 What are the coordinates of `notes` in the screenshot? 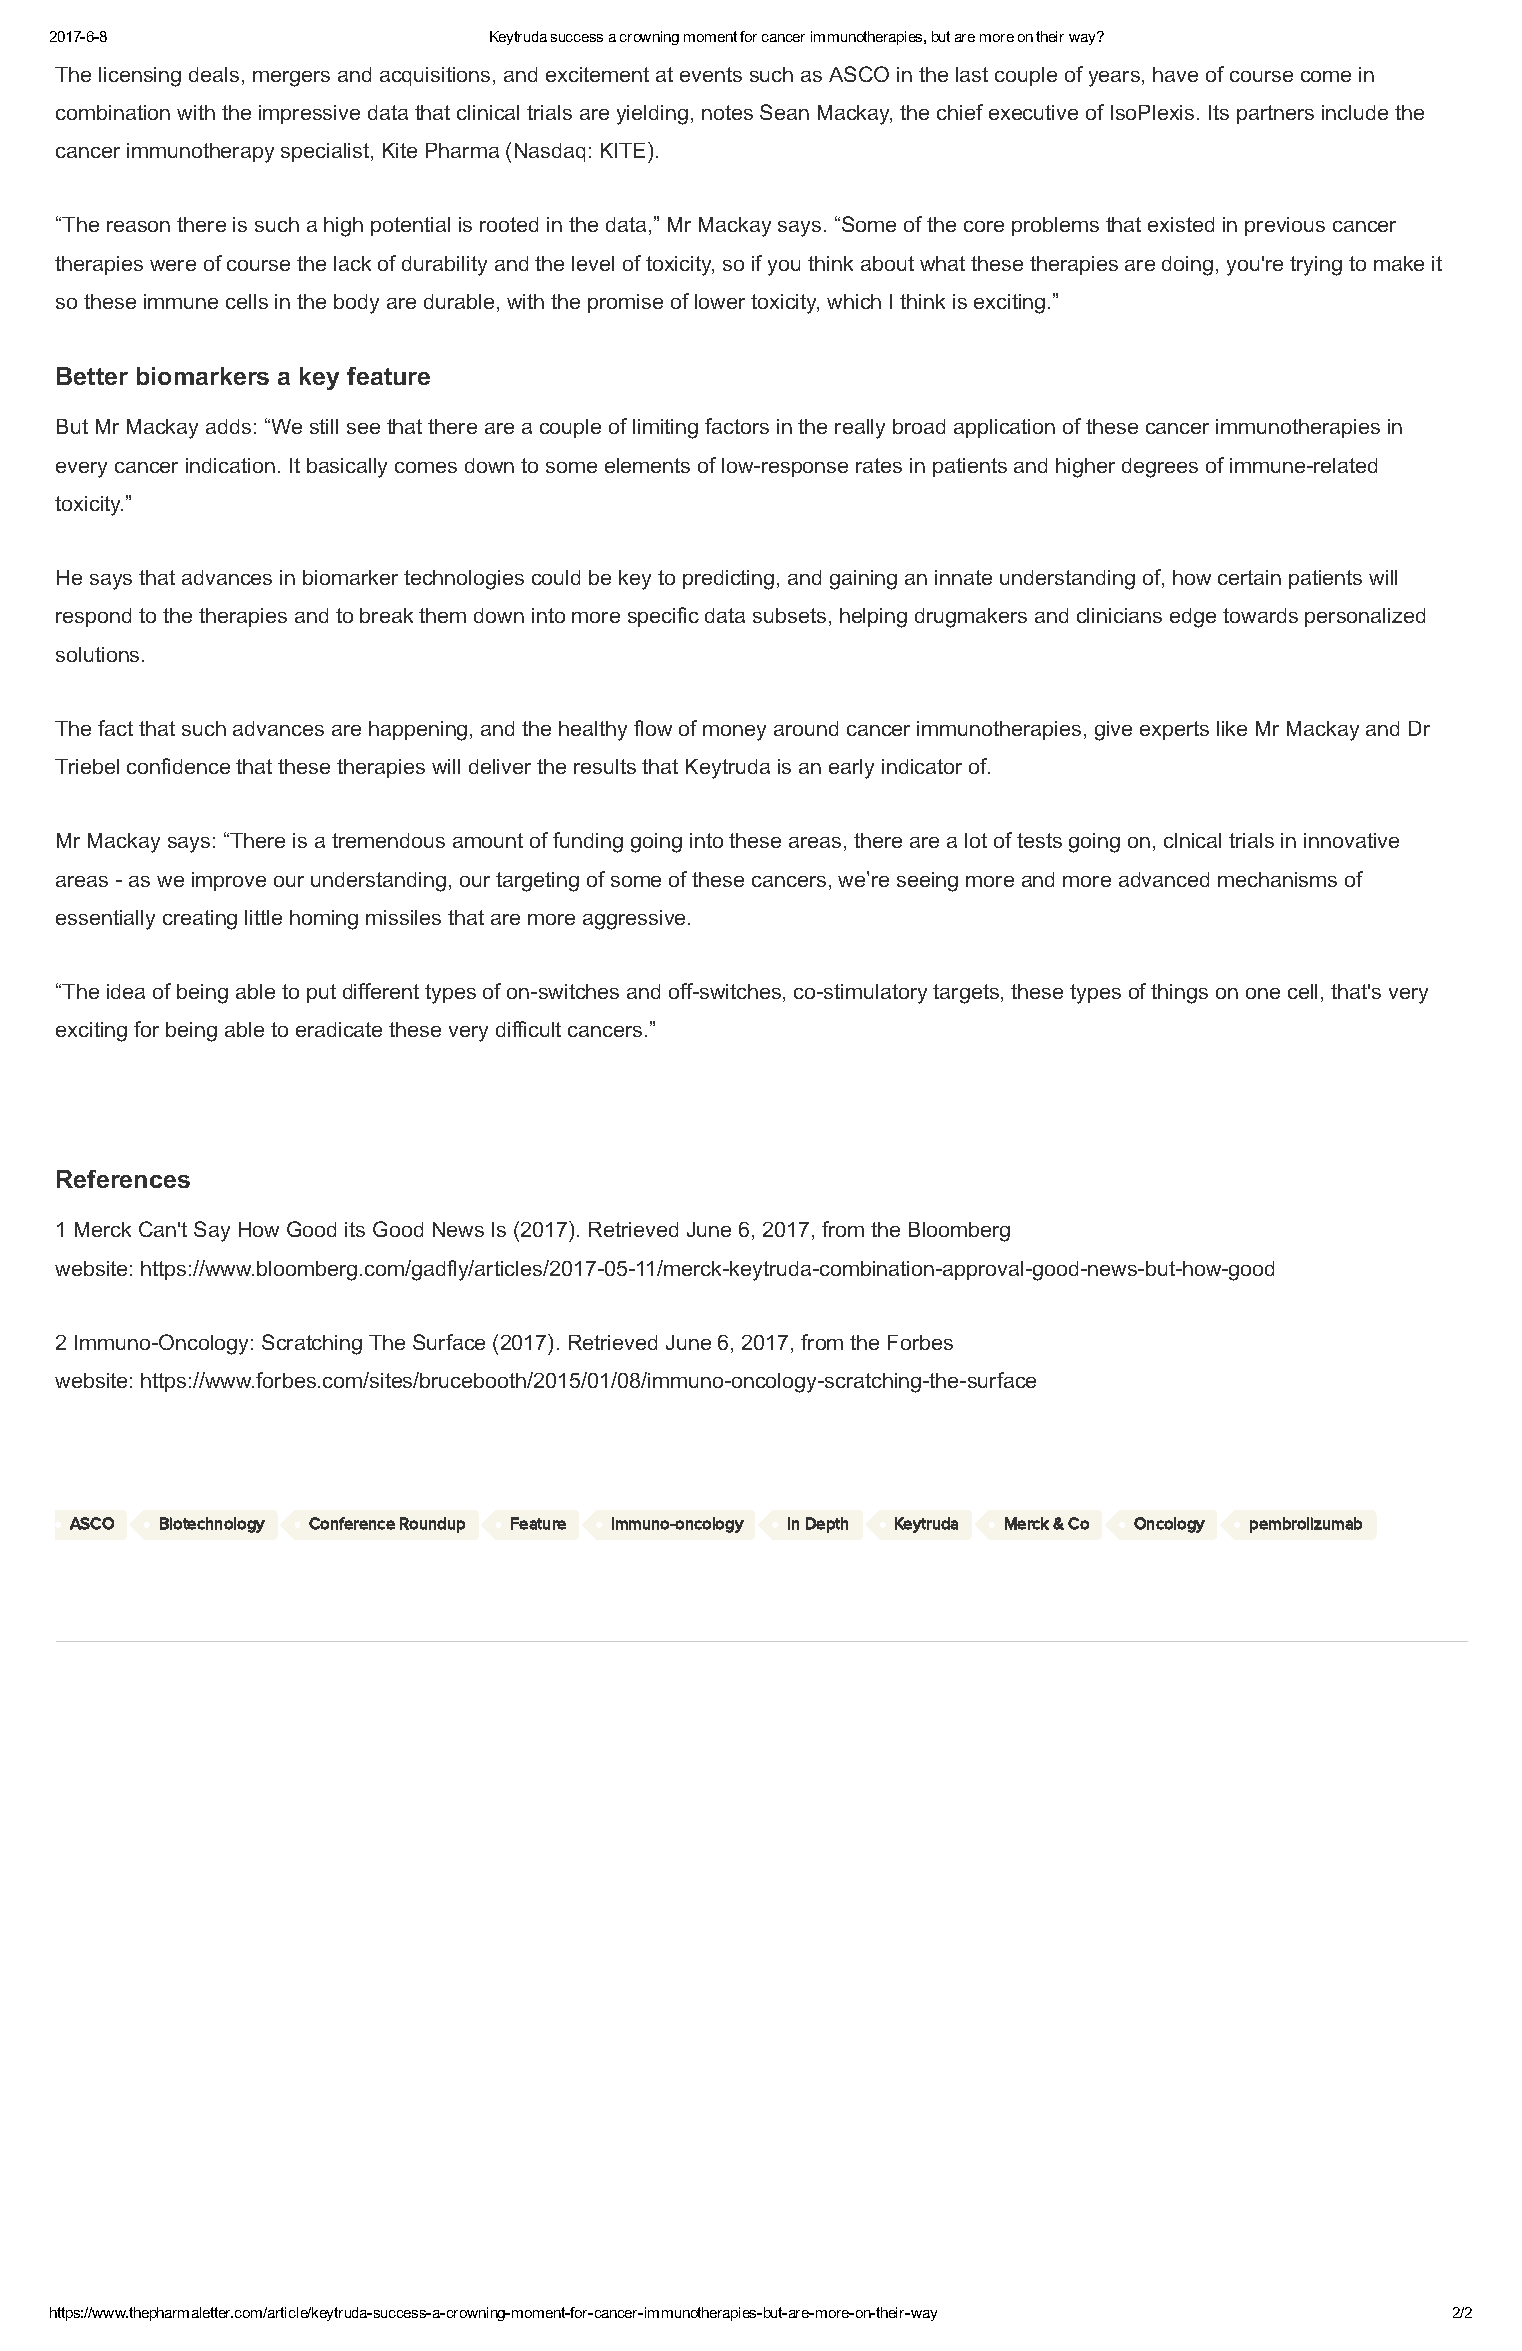 It's located at (727, 112).
